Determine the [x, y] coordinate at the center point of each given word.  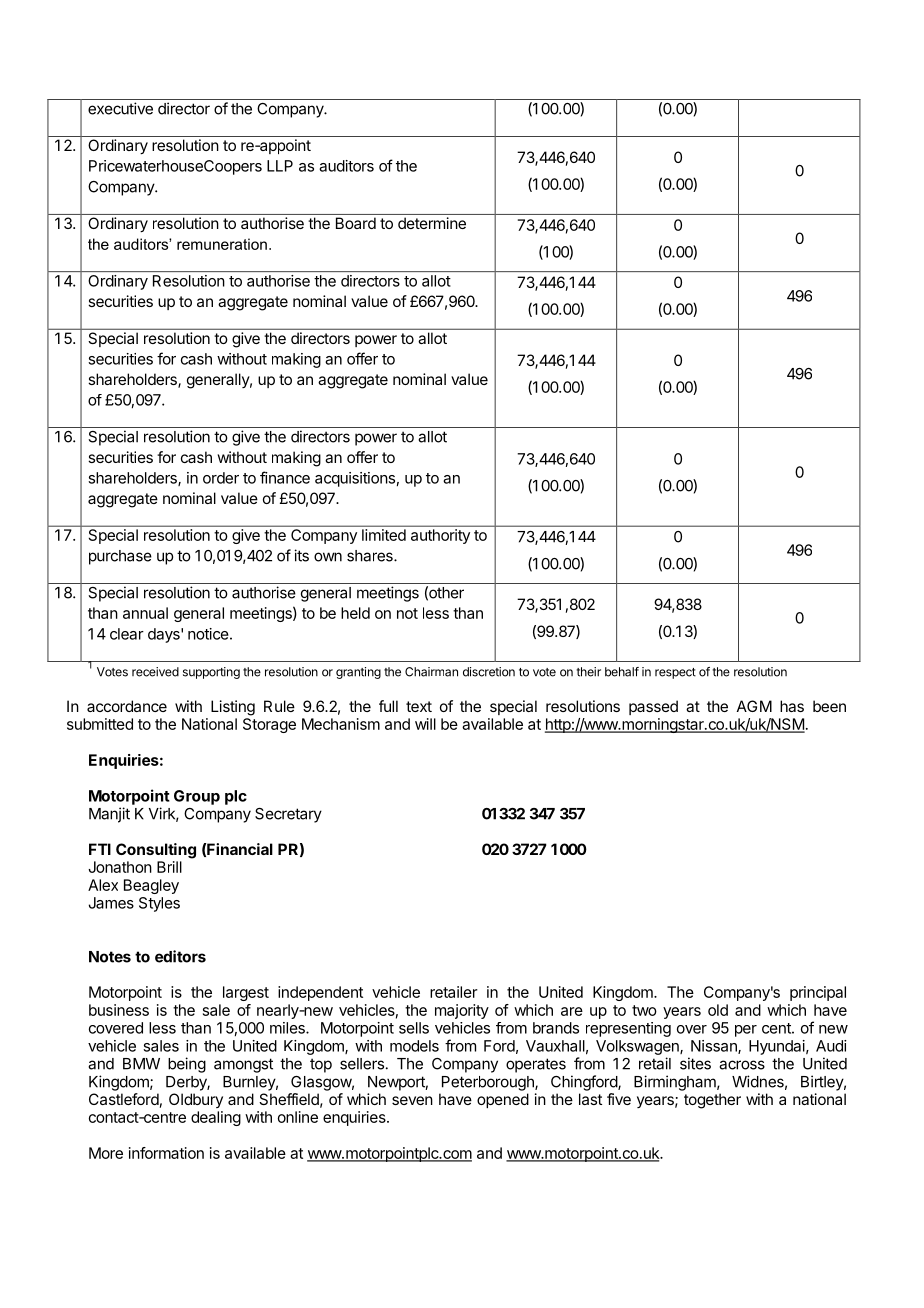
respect [675, 673]
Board [356, 223]
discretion [489, 672]
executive [120, 108]
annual [145, 613]
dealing [216, 1118]
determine [432, 223]
